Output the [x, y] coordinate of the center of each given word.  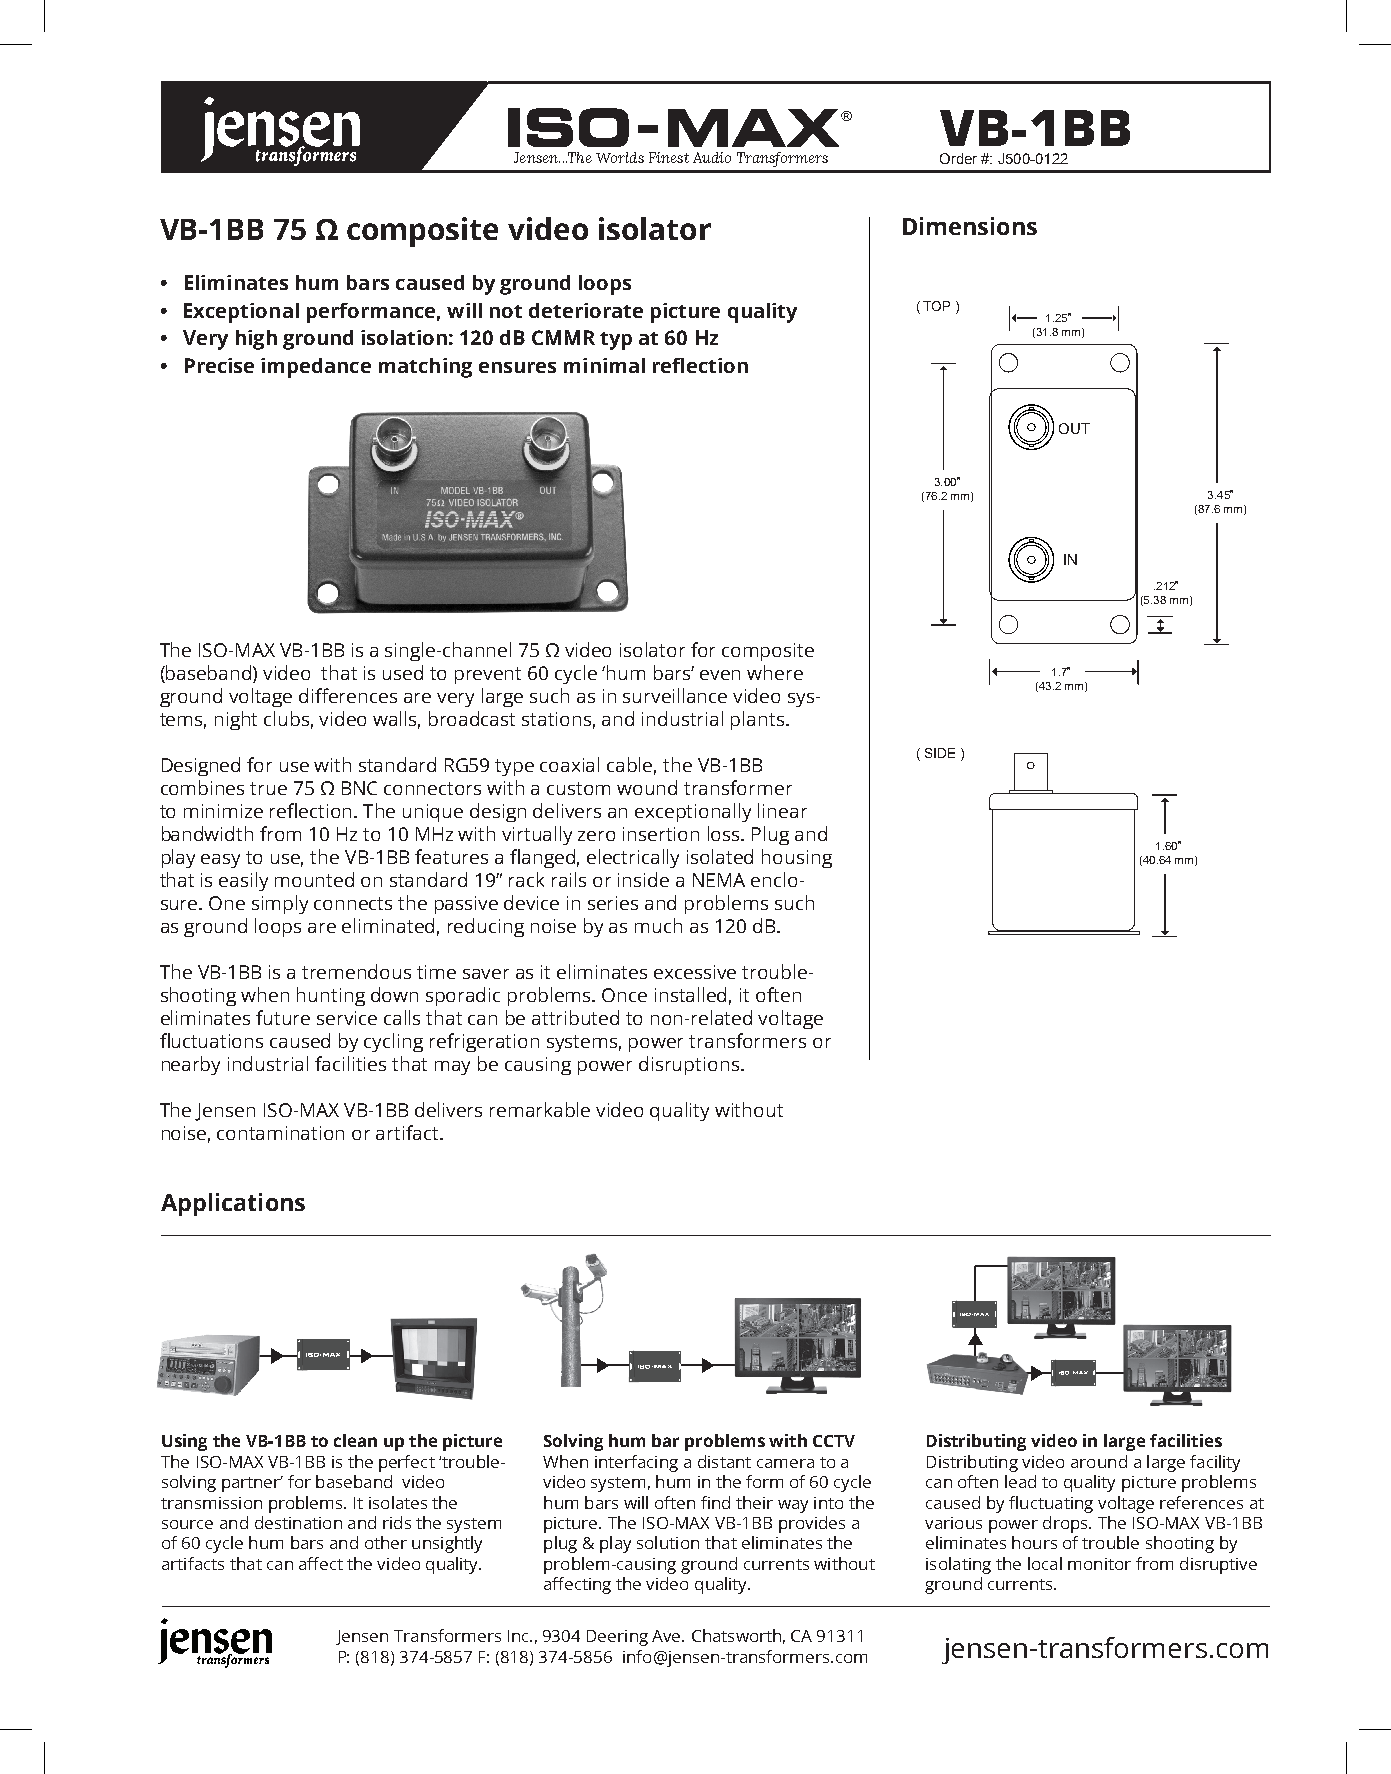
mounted [314, 879]
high [256, 340]
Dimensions [970, 226]
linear [782, 810]
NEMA [719, 880]
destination [298, 1522]
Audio [712, 157]
